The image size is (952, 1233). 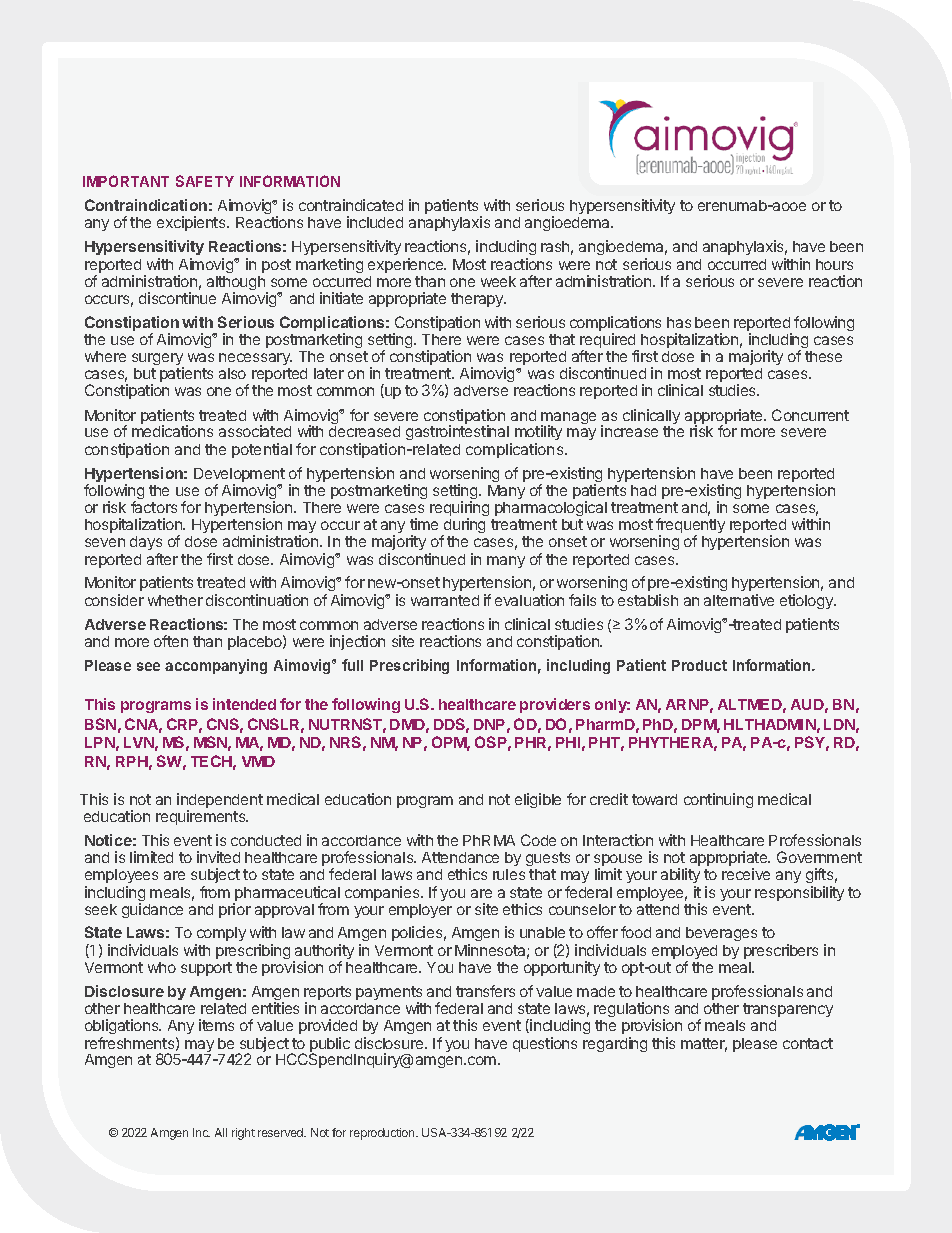 What do you see at coordinates (538, 800) in the screenshot?
I see `eligible` at bounding box center [538, 800].
